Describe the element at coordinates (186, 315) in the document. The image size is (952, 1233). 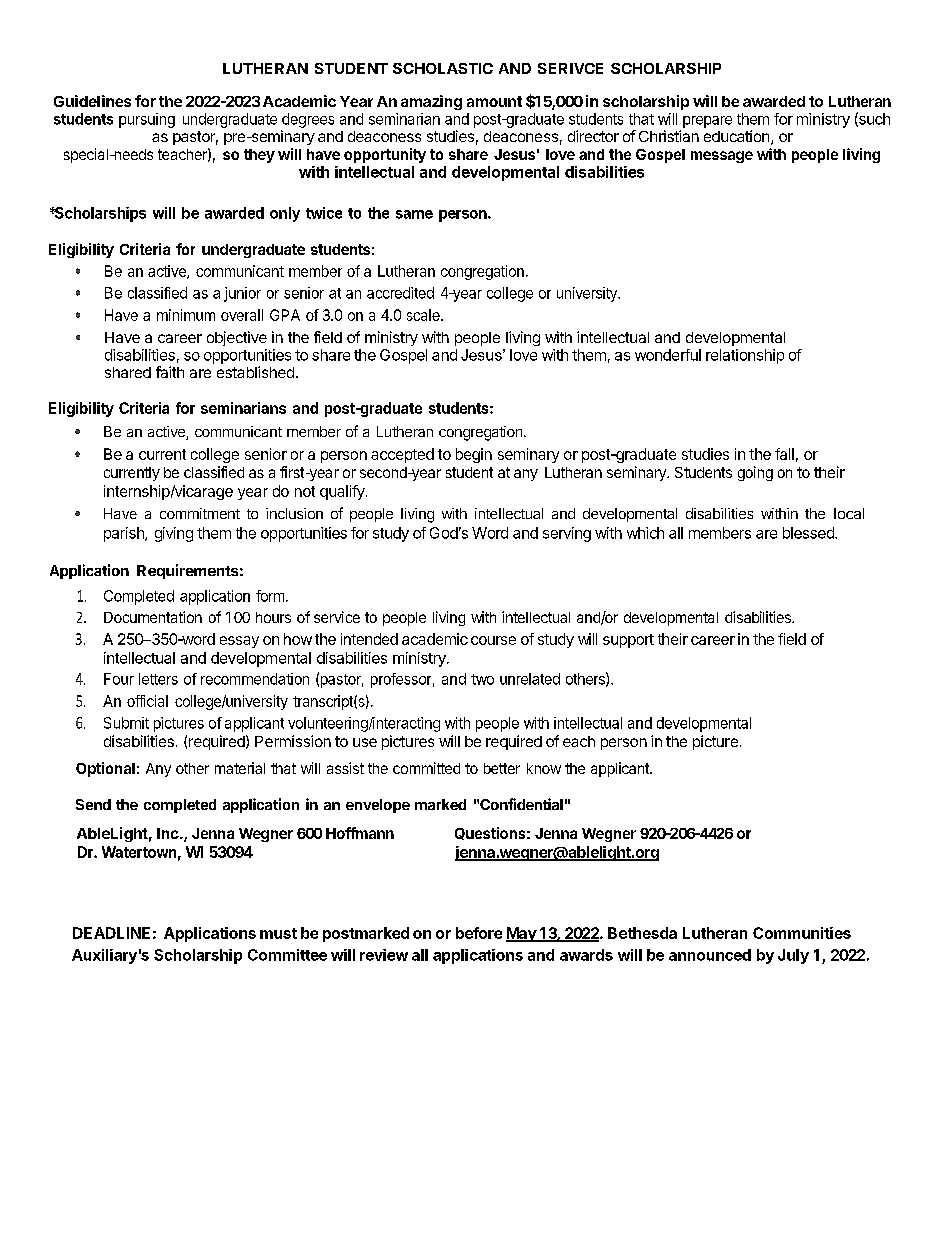
I see `minimum` at that location.
